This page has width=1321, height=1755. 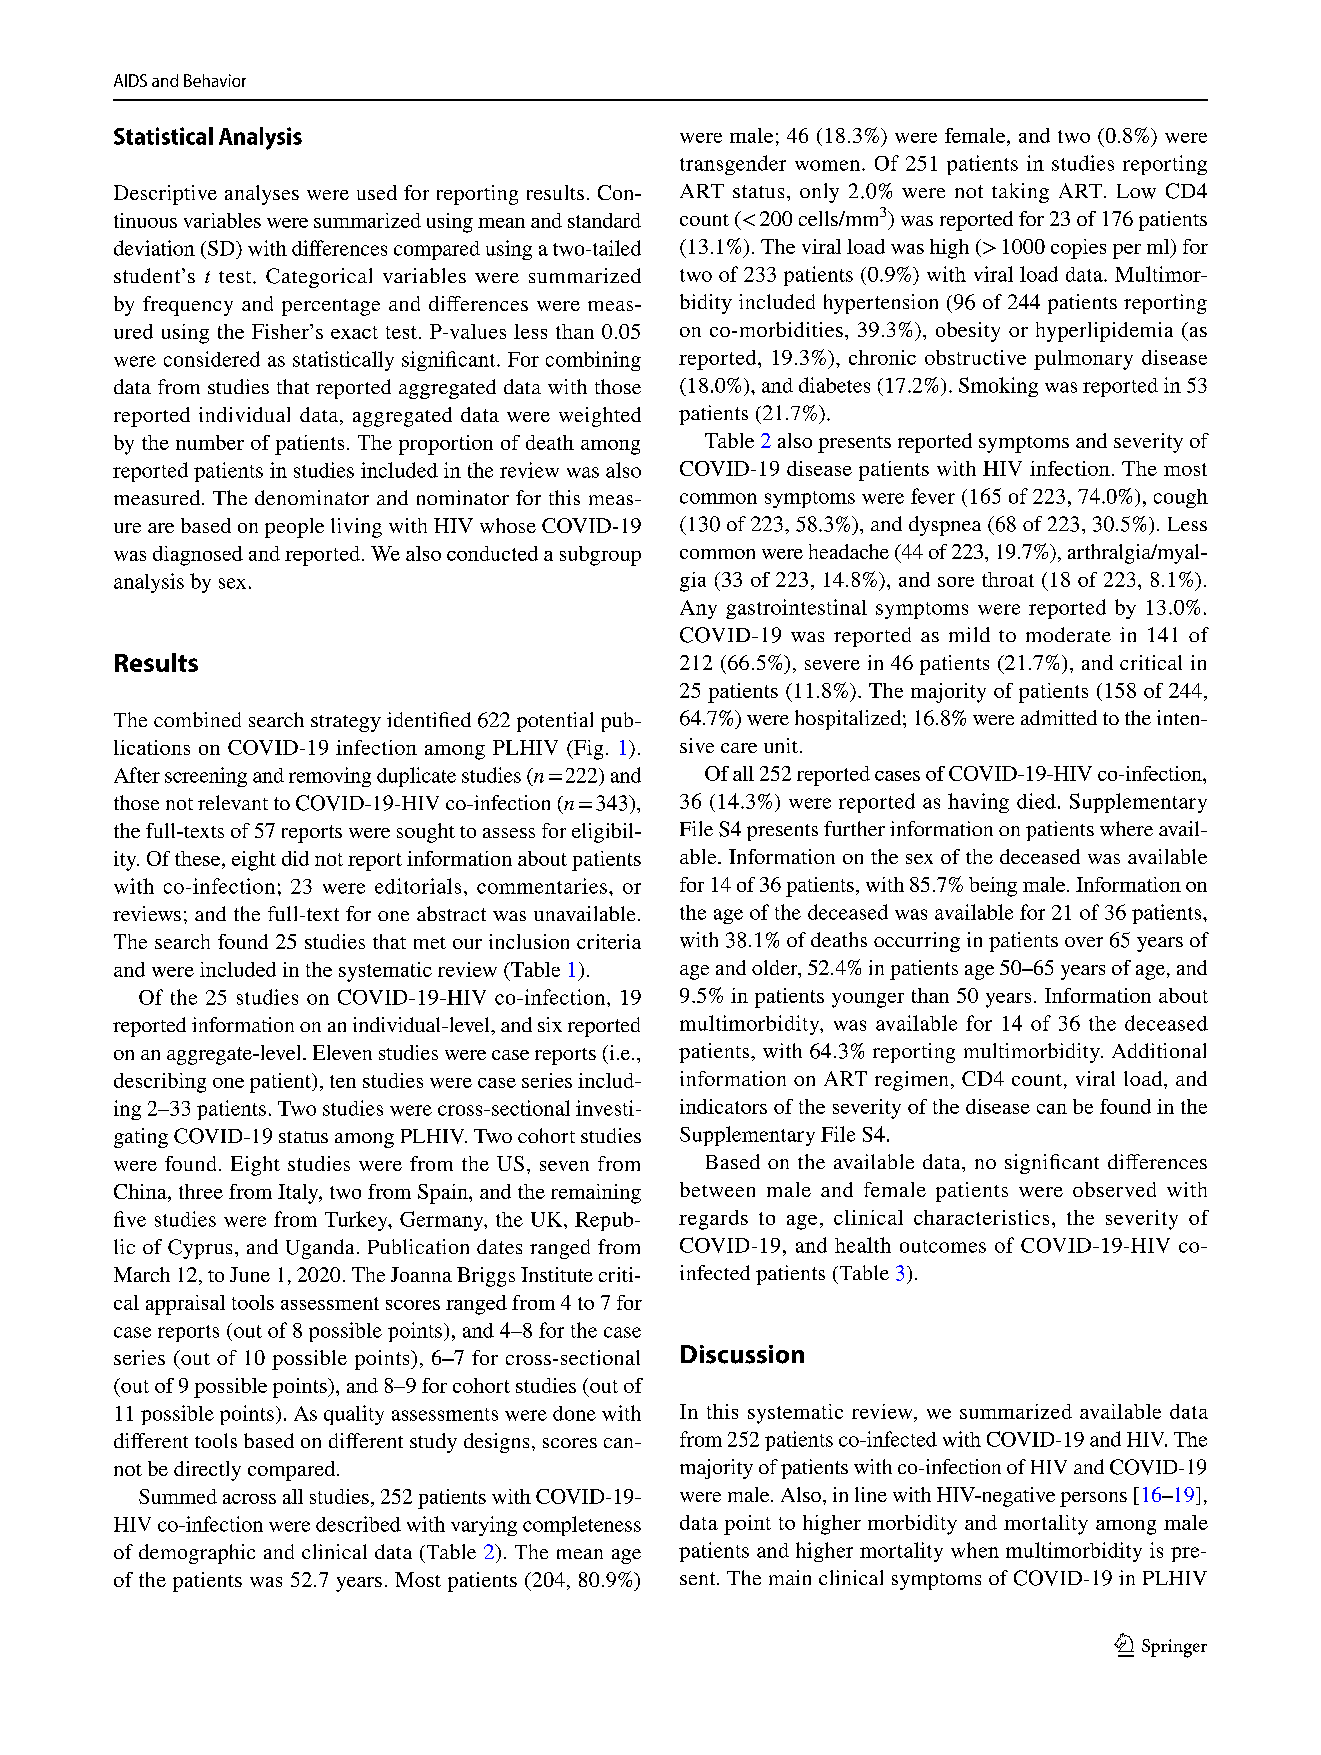 I want to click on indicators, so click(x=723, y=1106).
